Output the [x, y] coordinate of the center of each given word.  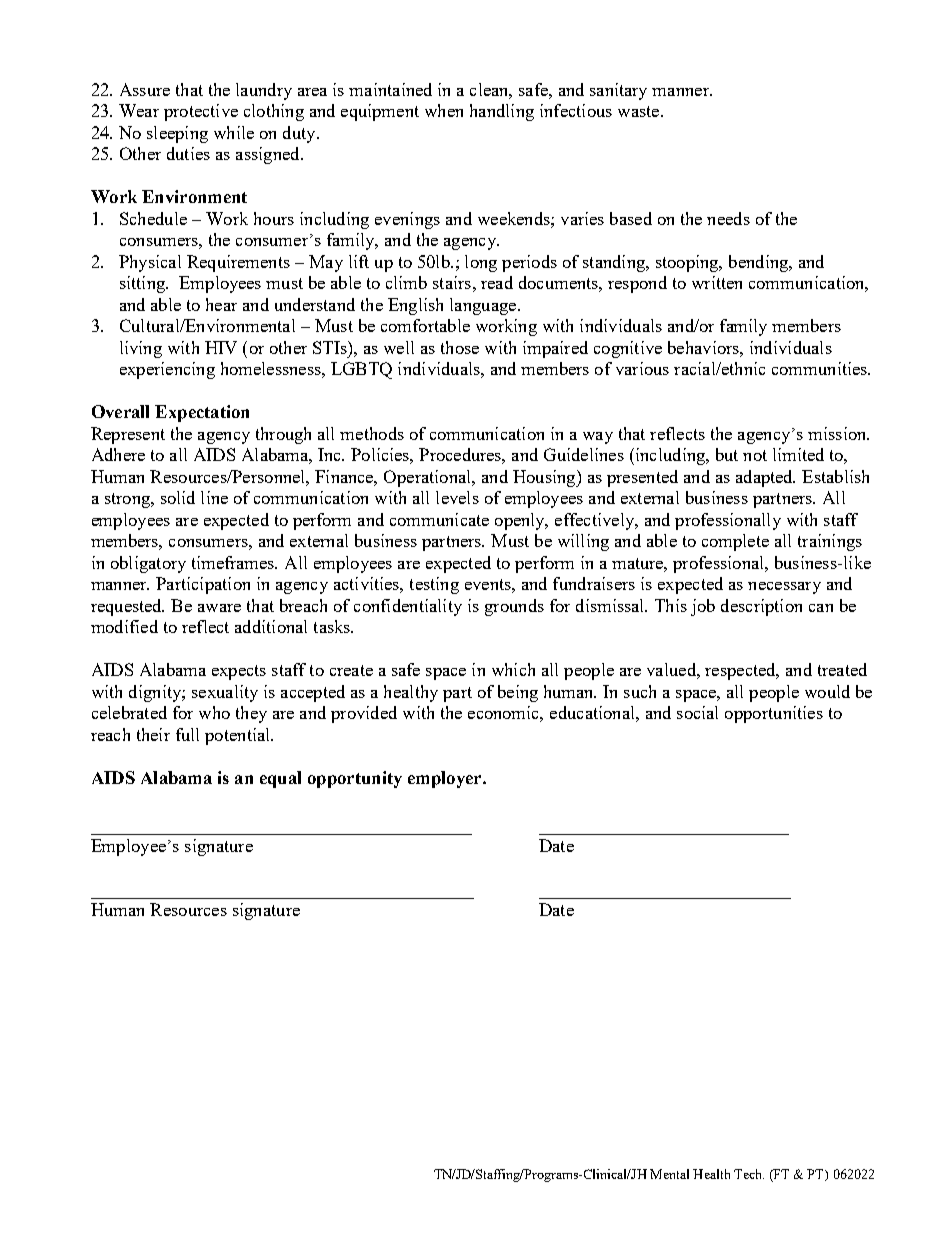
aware [219, 608]
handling [502, 112]
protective [201, 112]
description [761, 607]
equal [280, 779]
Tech [749, 1174]
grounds [514, 607]
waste [640, 111]
